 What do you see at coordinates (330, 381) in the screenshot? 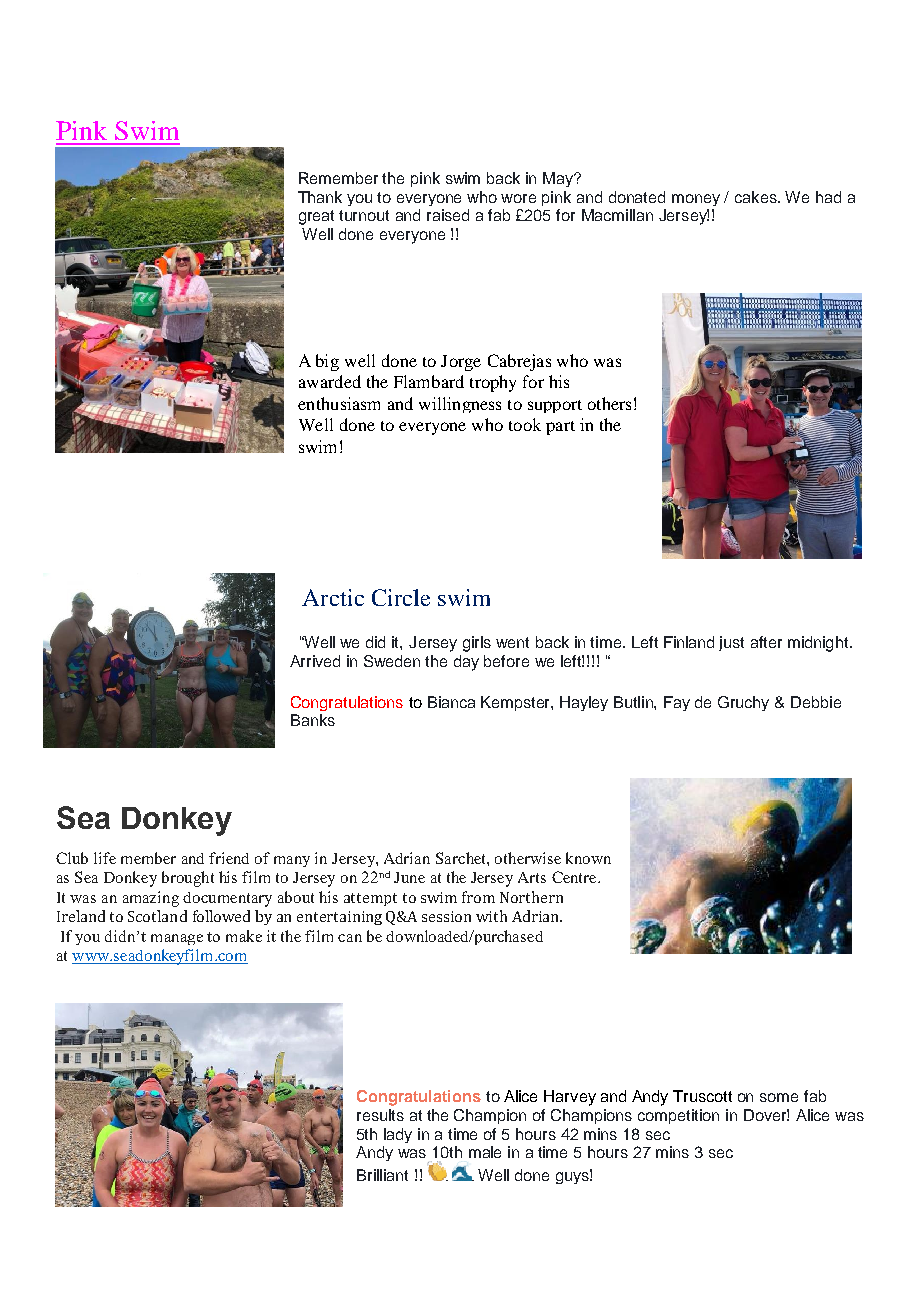
I see `awarded` at bounding box center [330, 381].
